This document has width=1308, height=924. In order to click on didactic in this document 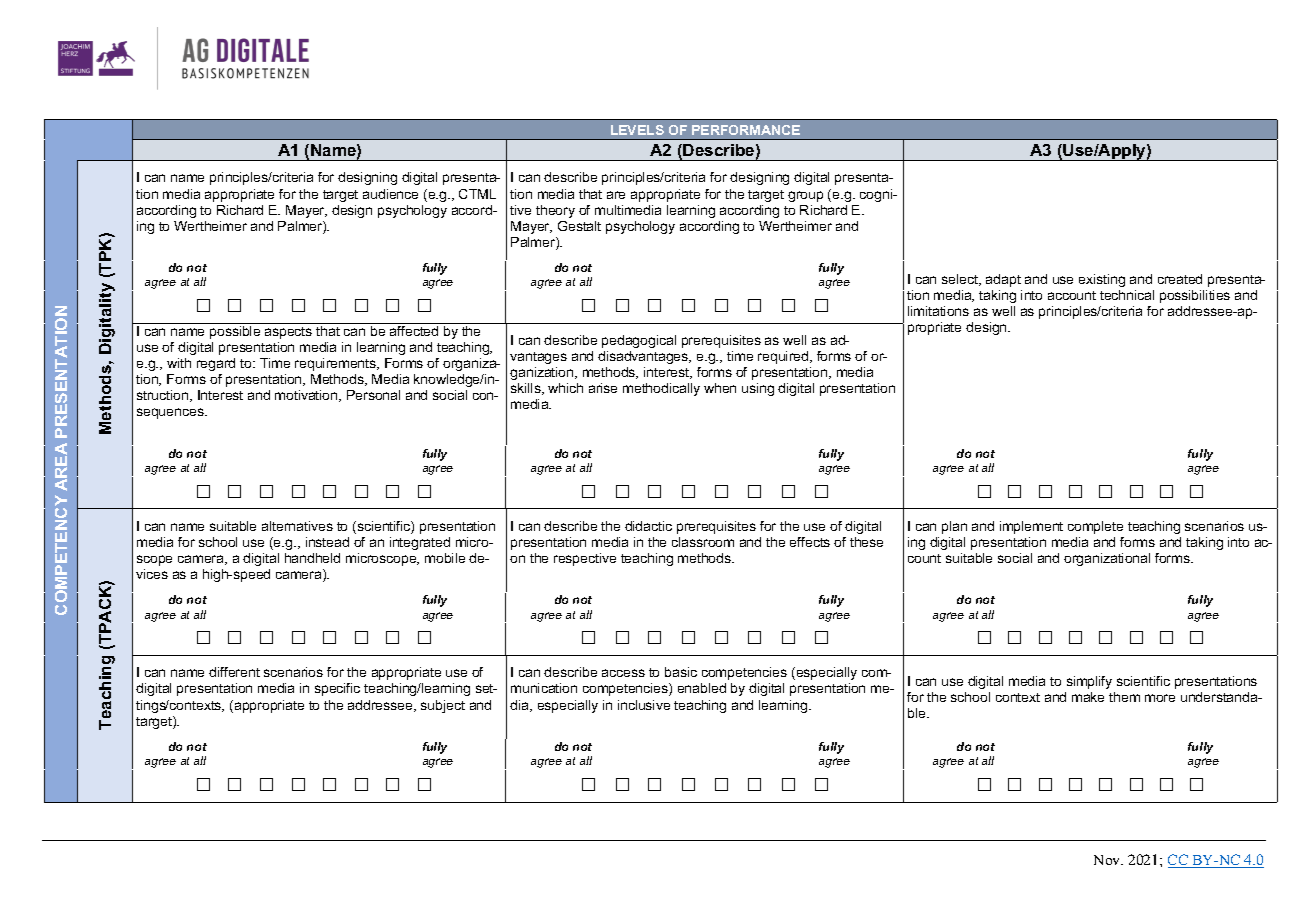, I will do `click(648, 526)`.
